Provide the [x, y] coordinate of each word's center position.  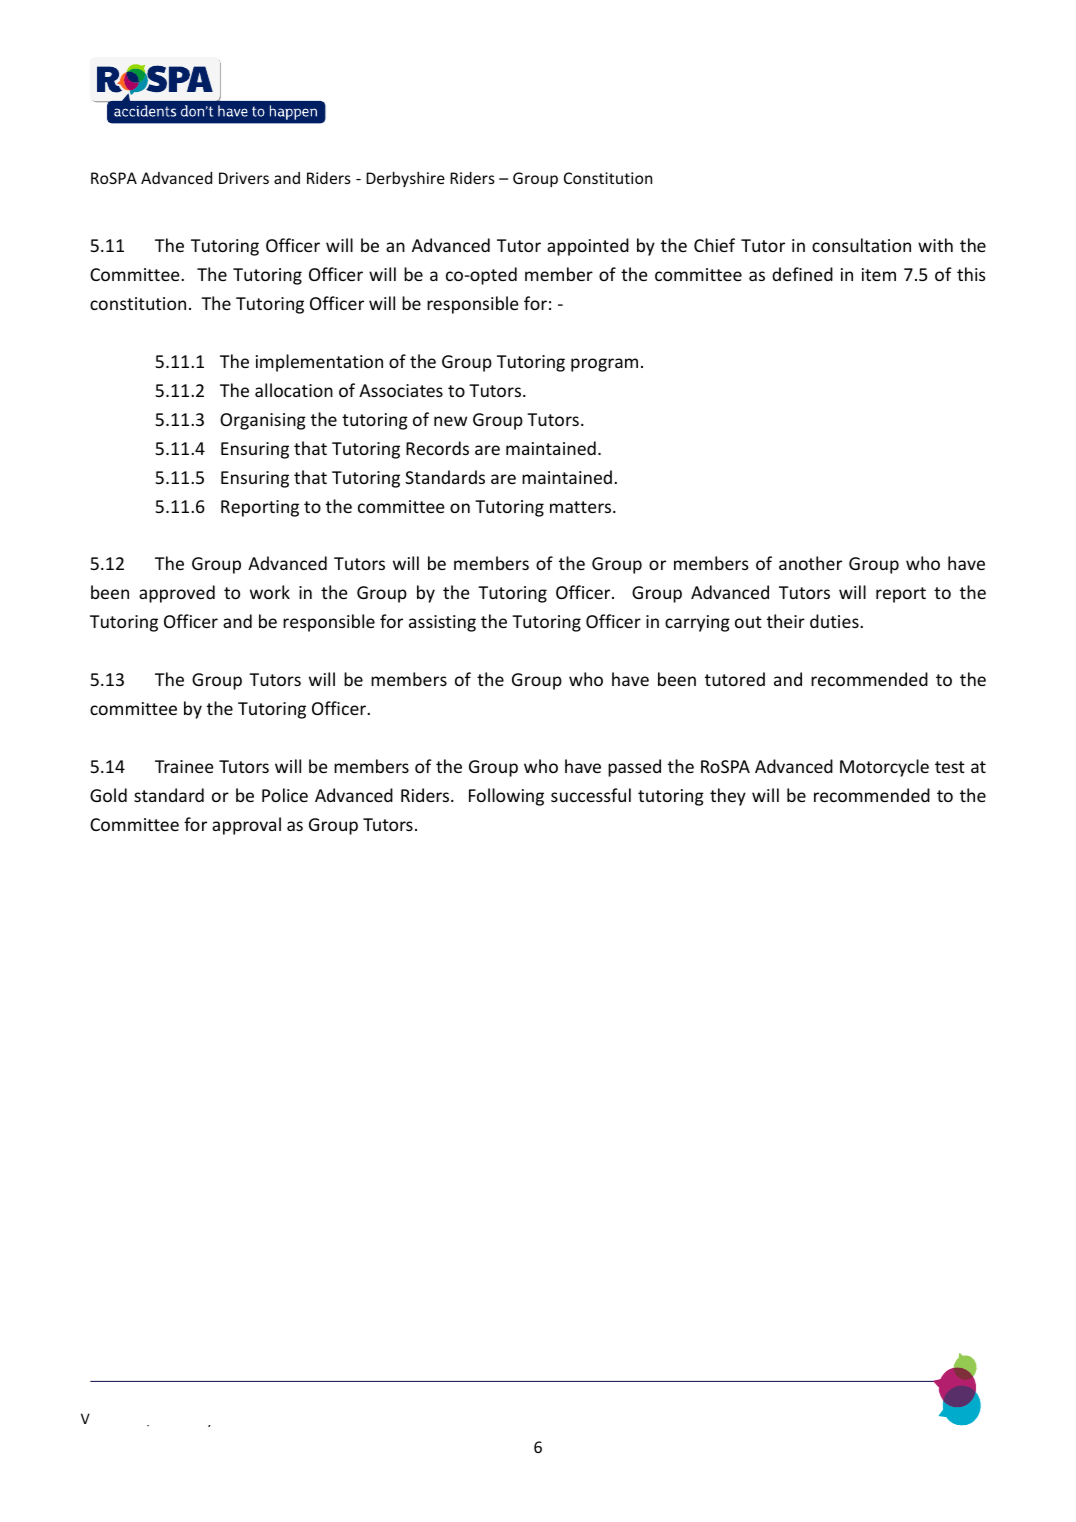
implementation [319, 363]
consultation [861, 245]
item [879, 274]
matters [582, 507]
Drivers [244, 178]
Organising [263, 421]
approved [177, 594]
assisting [442, 623]
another [810, 563]
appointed [588, 247]
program [604, 365]
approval [246, 826]
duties [835, 621]
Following [506, 797]
